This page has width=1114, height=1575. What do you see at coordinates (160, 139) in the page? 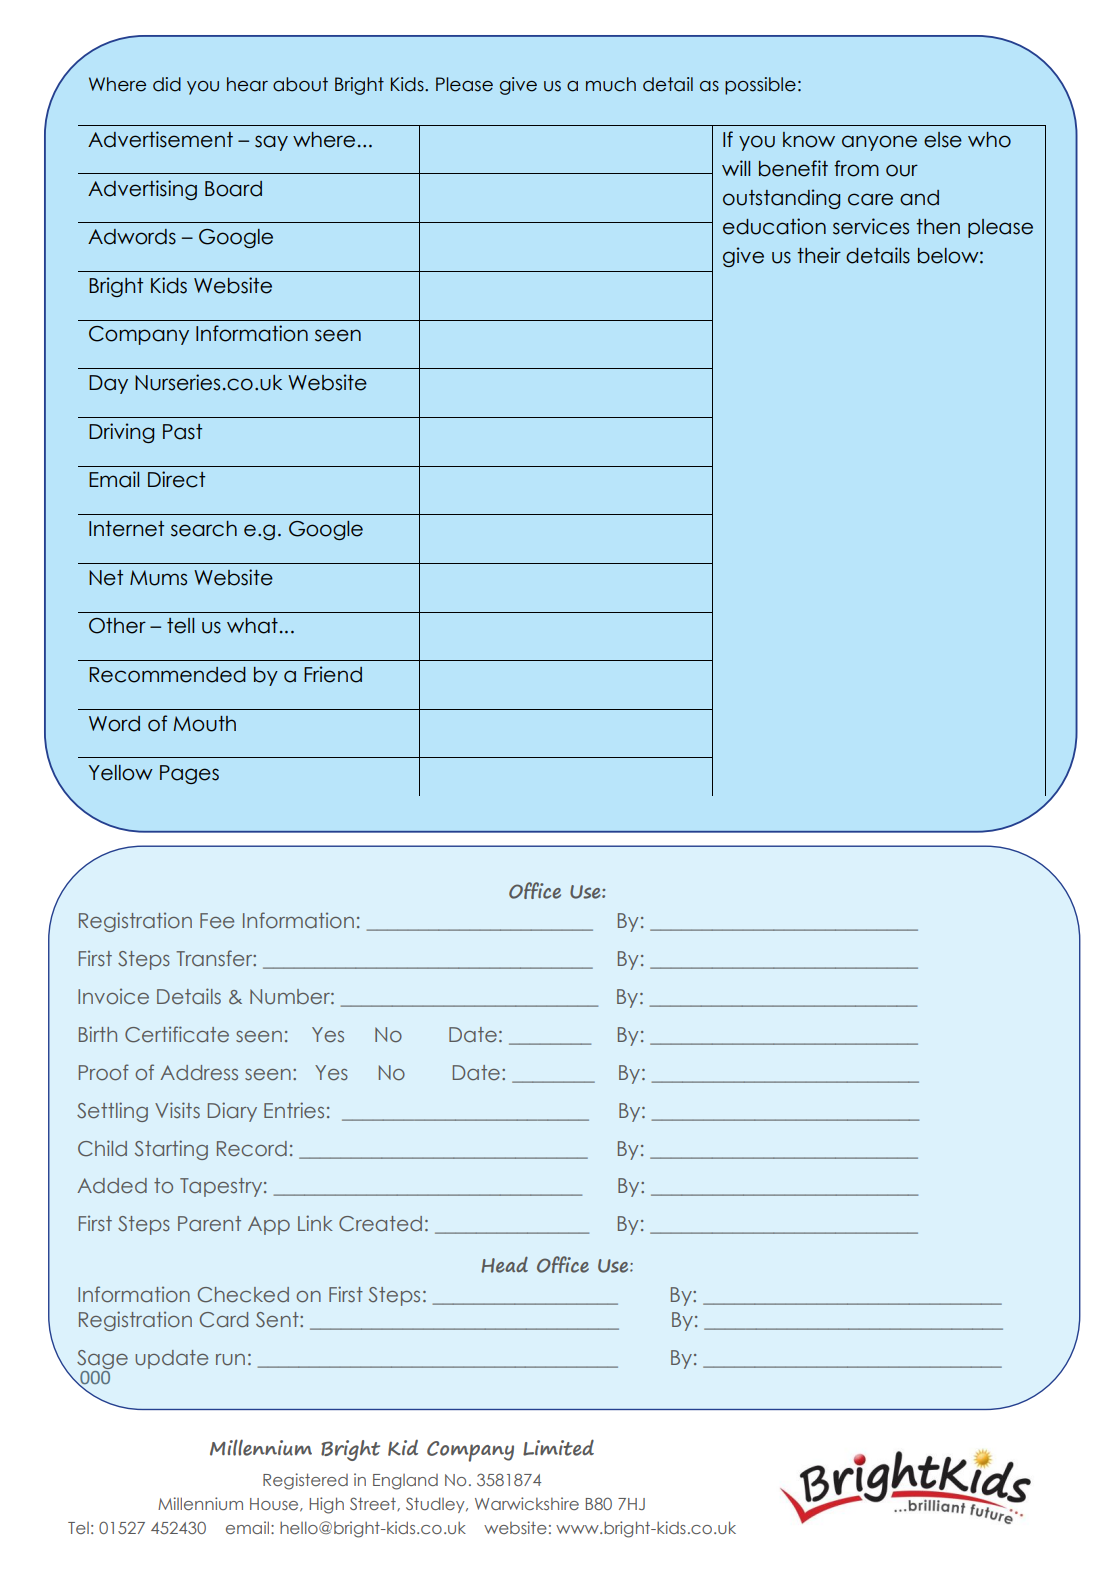
I see `Advertisement` at bounding box center [160, 139].
